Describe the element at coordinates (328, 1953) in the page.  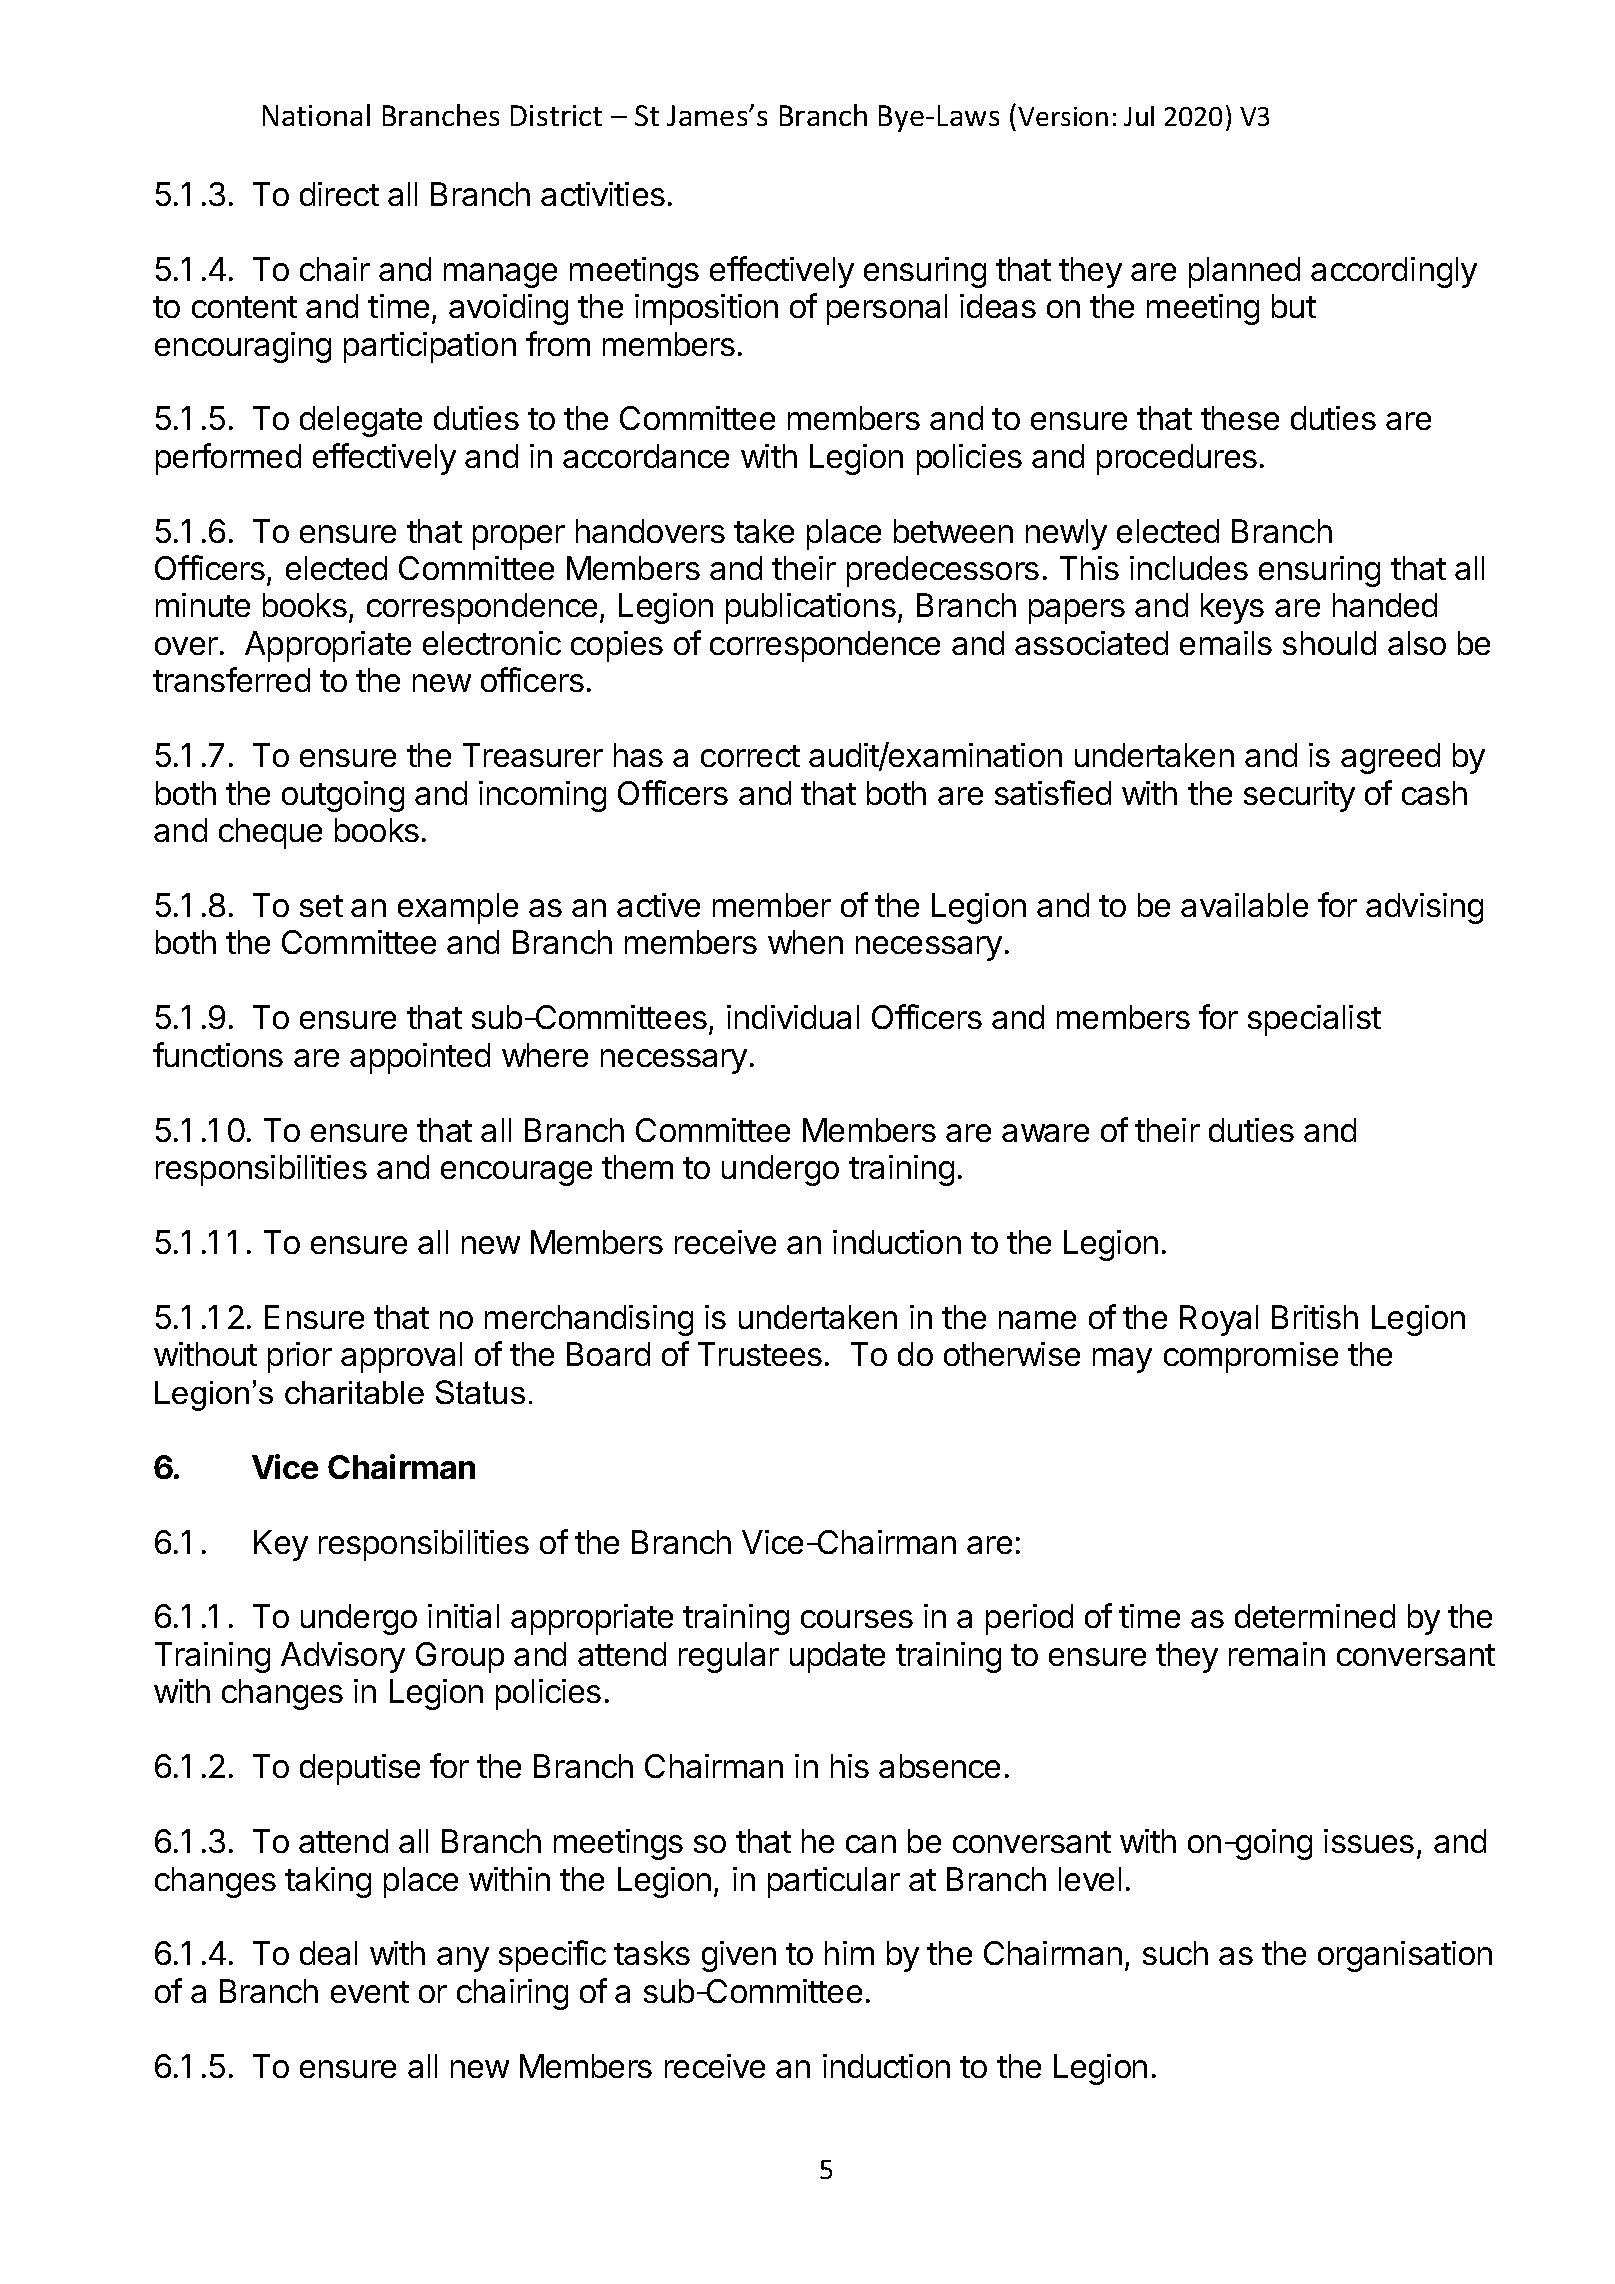
I see `deal` at that location.
